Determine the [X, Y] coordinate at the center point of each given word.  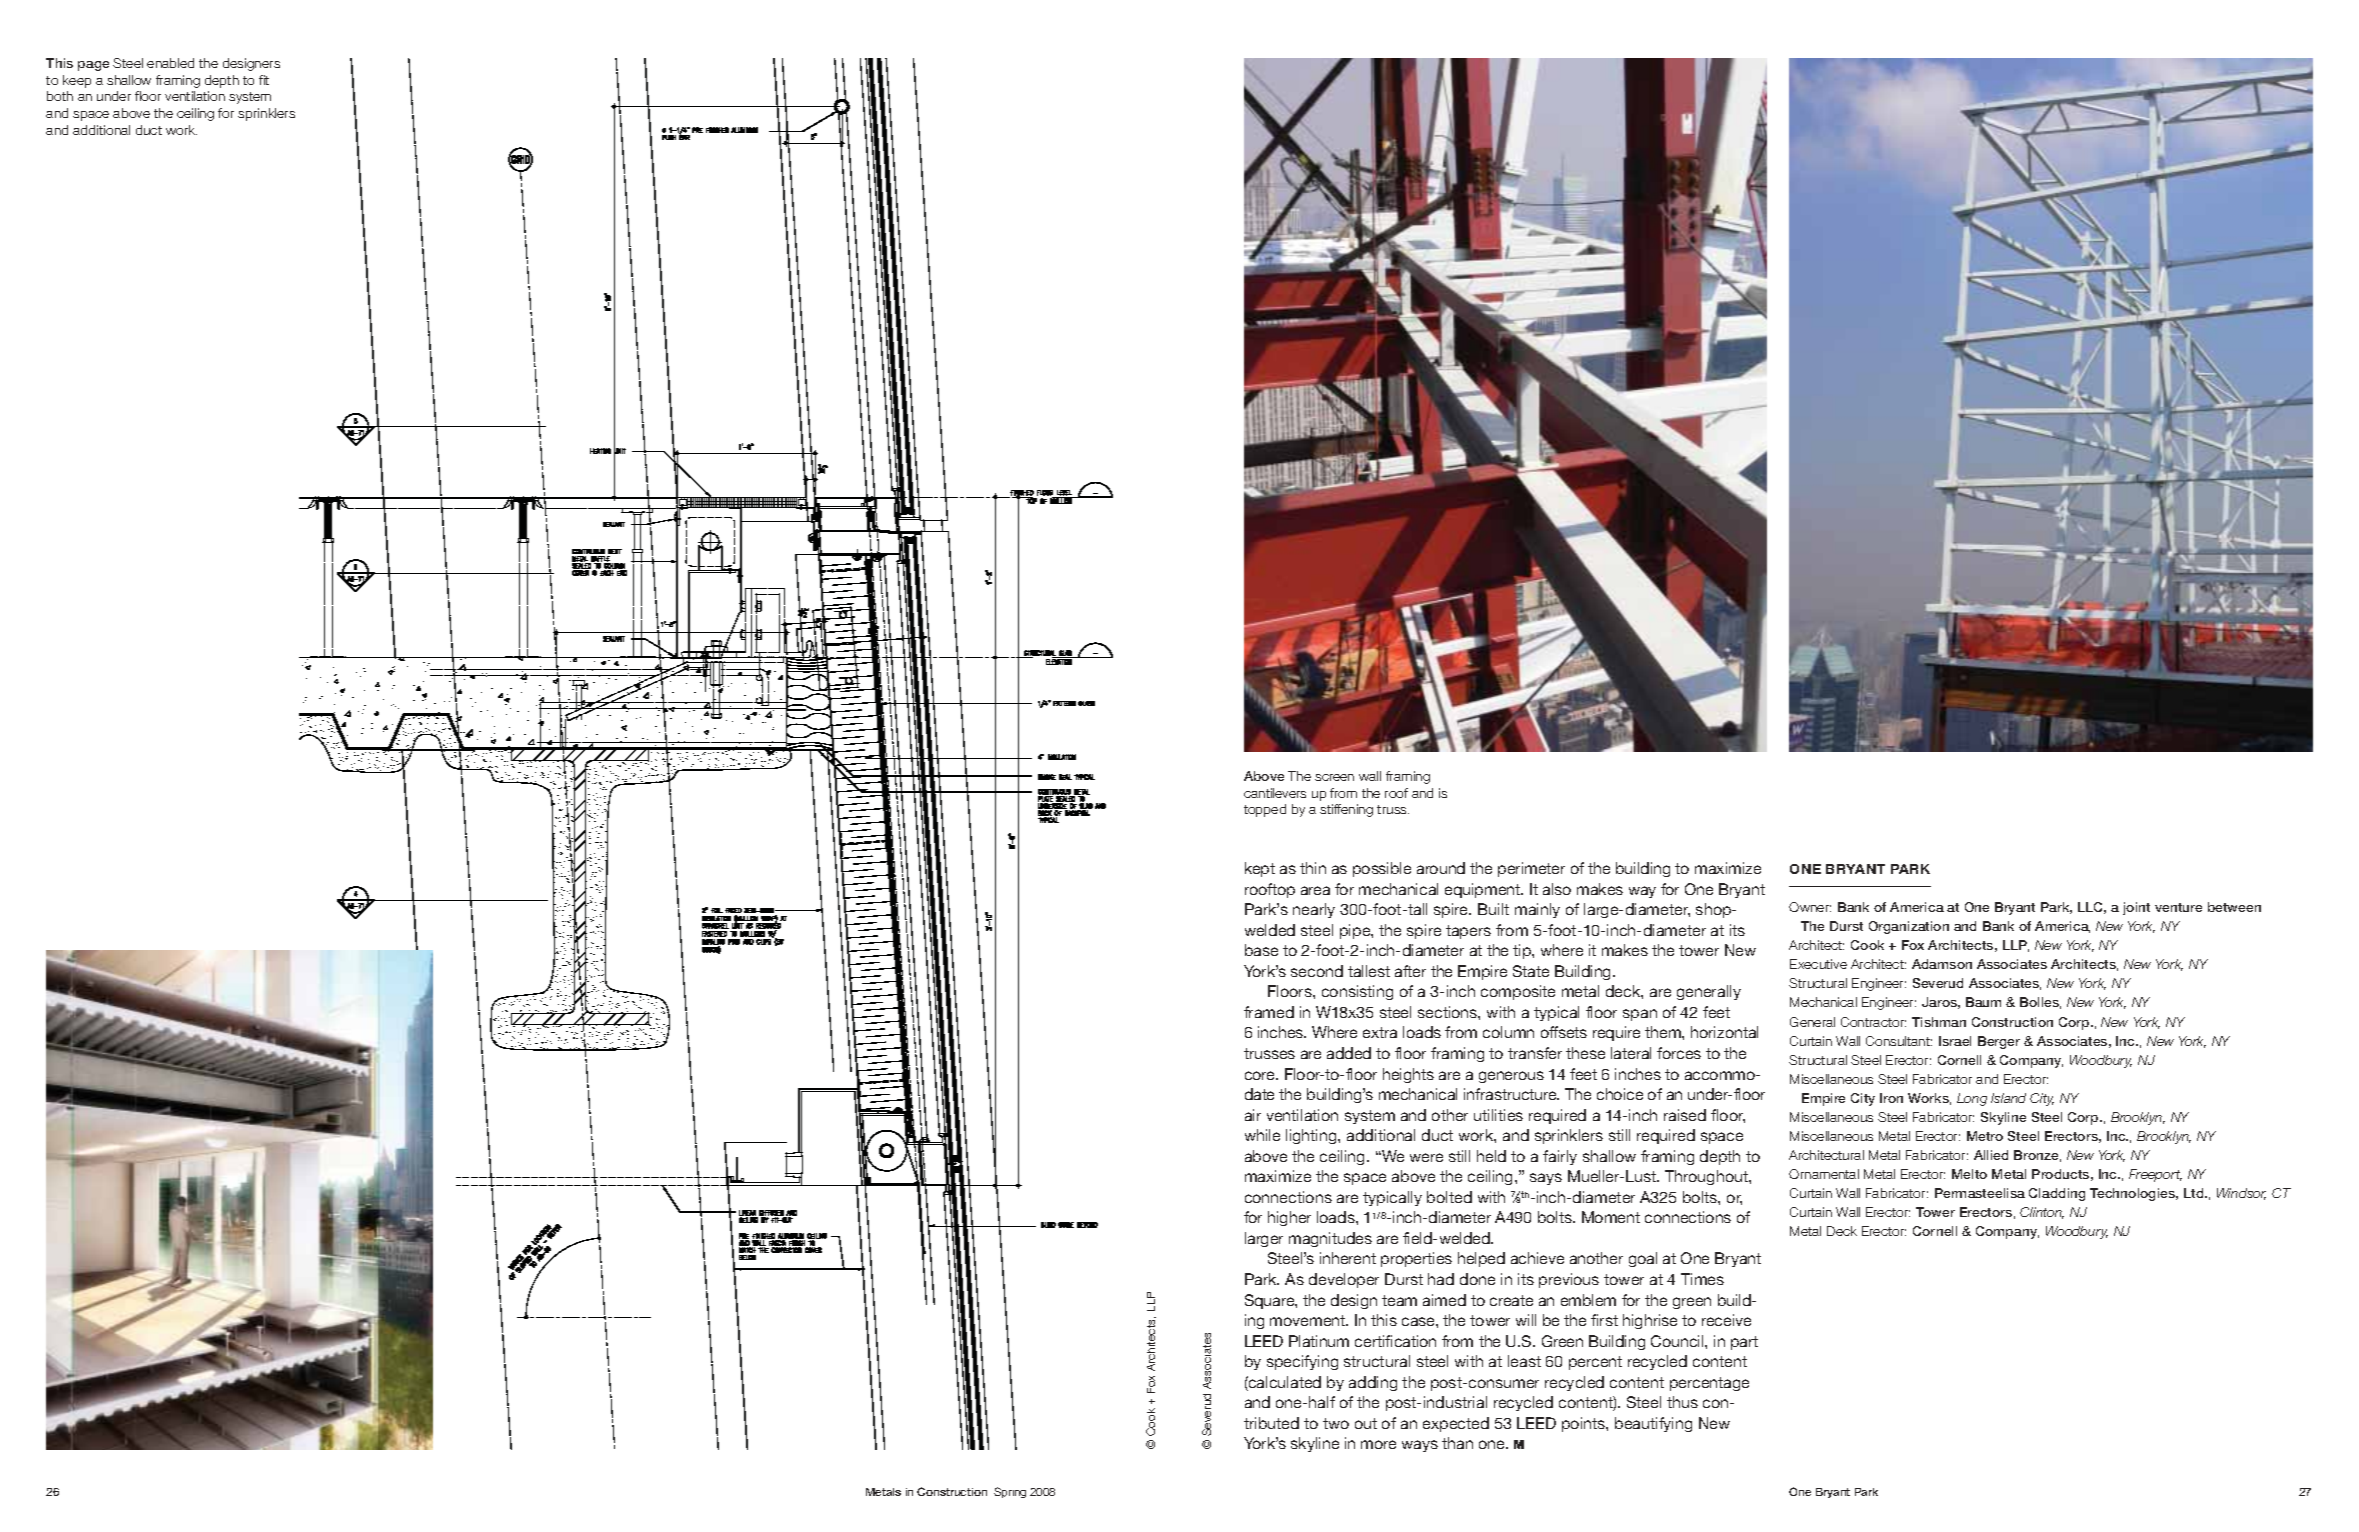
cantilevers [1275, 793]
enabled [170, 63]
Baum [1983, 1002]
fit [264, 80]
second [1317, 971]
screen [1334, 777]
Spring [1010, 1492]
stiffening [1346, 810]
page [93, 66]
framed [1269, 1012]
